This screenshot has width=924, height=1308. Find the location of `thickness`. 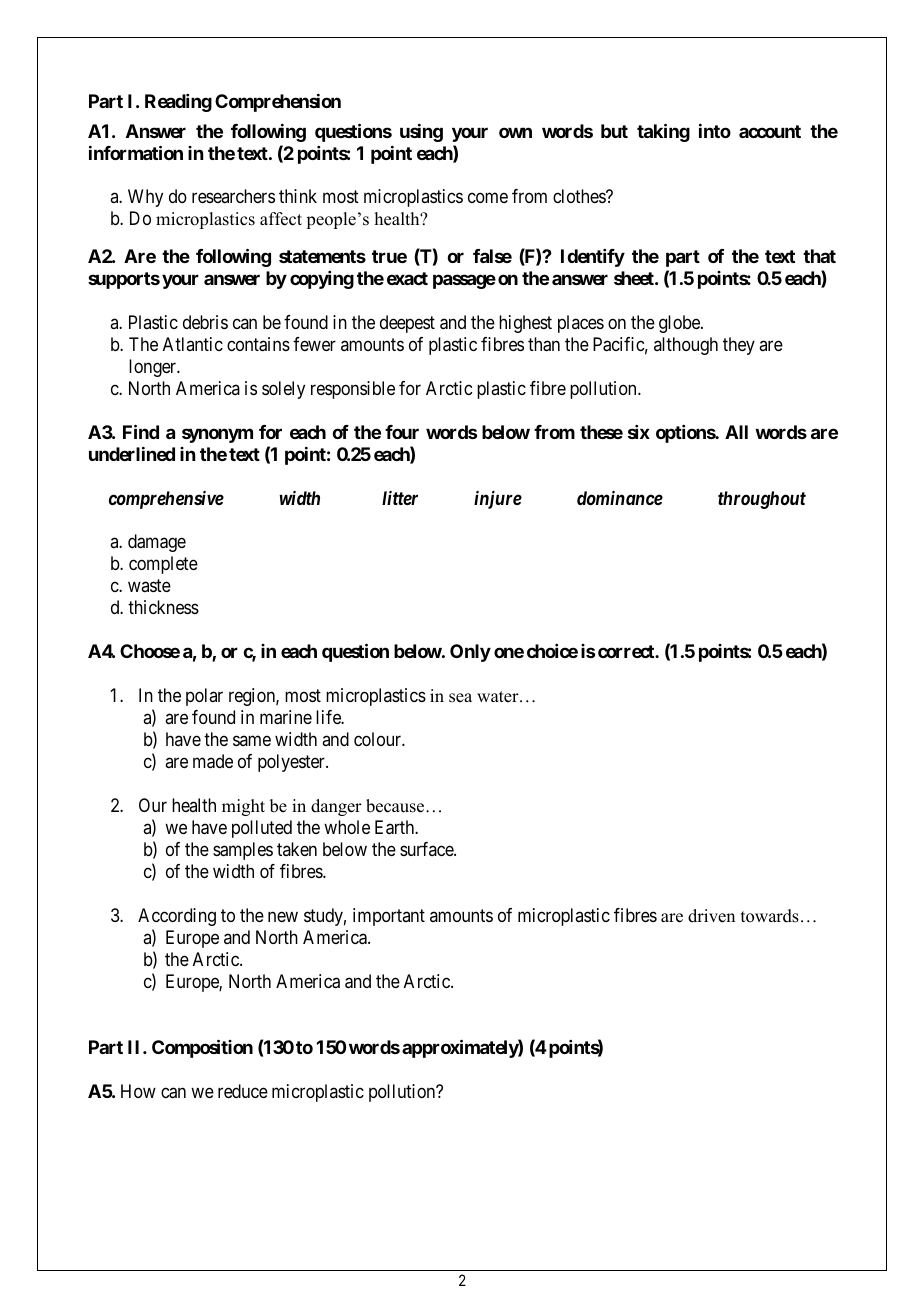

thickness is located at coordinates (163, 607).
